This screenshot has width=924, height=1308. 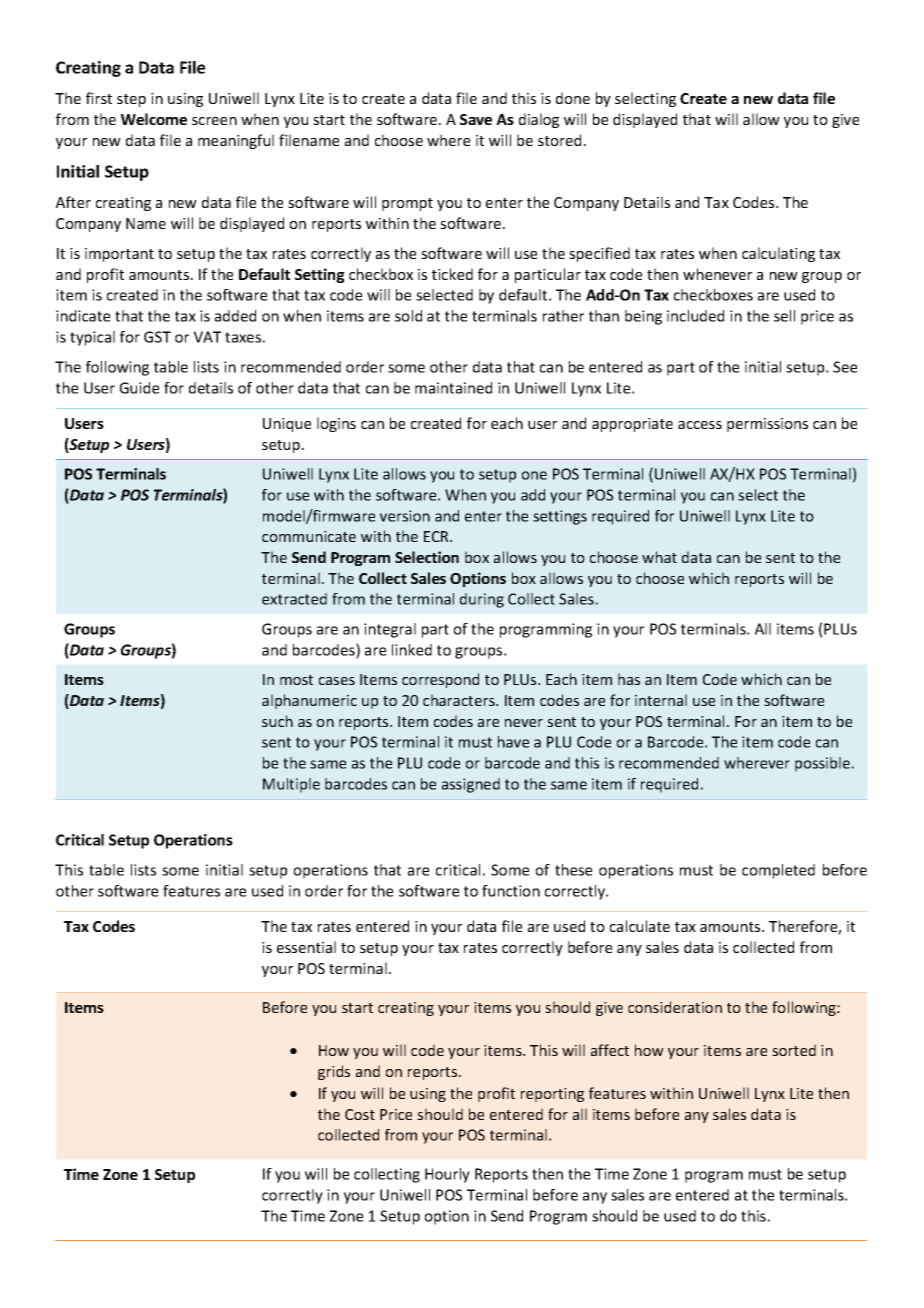 I want to click on possible, so click(x=822, y=764).
